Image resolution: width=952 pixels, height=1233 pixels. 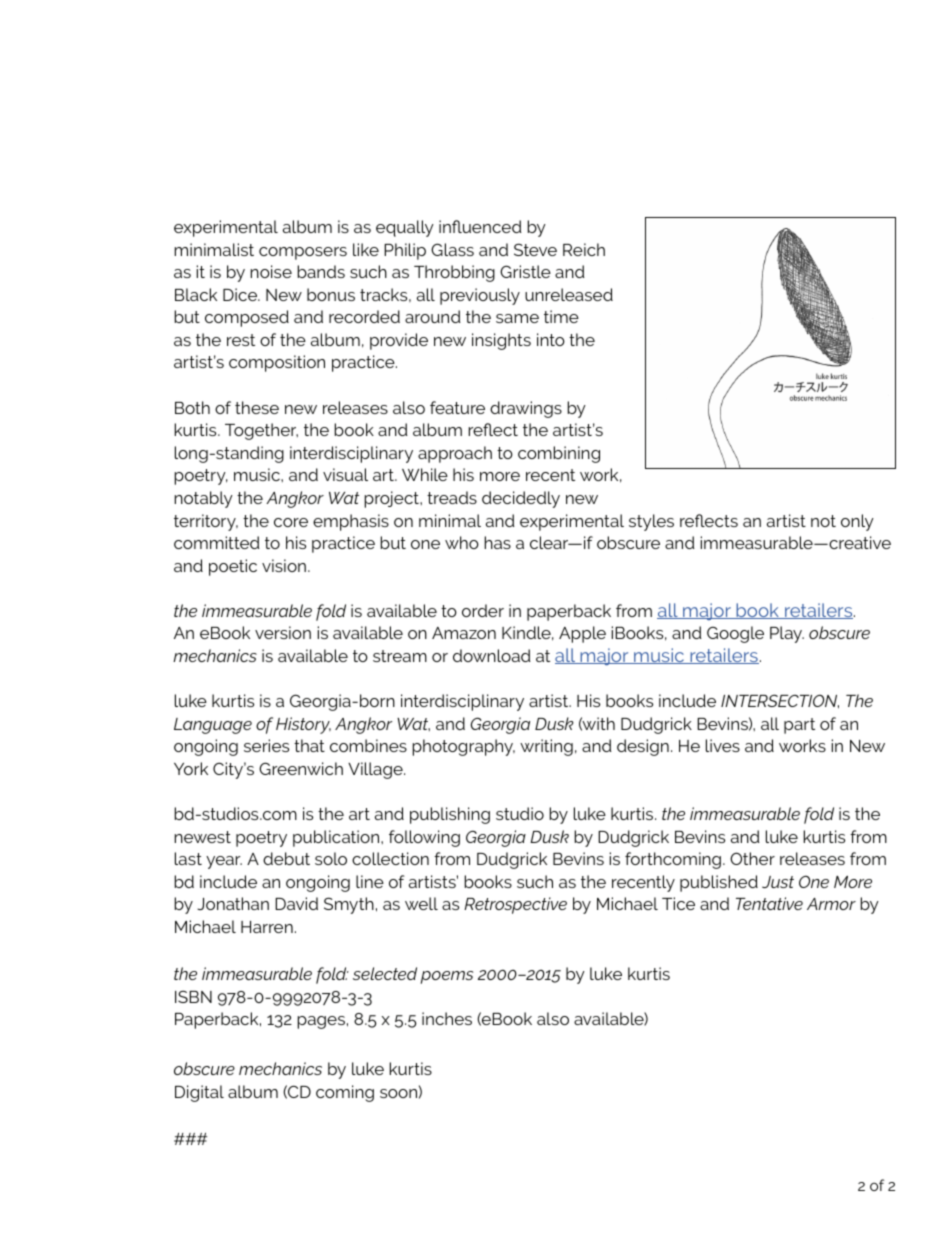 I want to click on download, so click(x=492, y=655).
